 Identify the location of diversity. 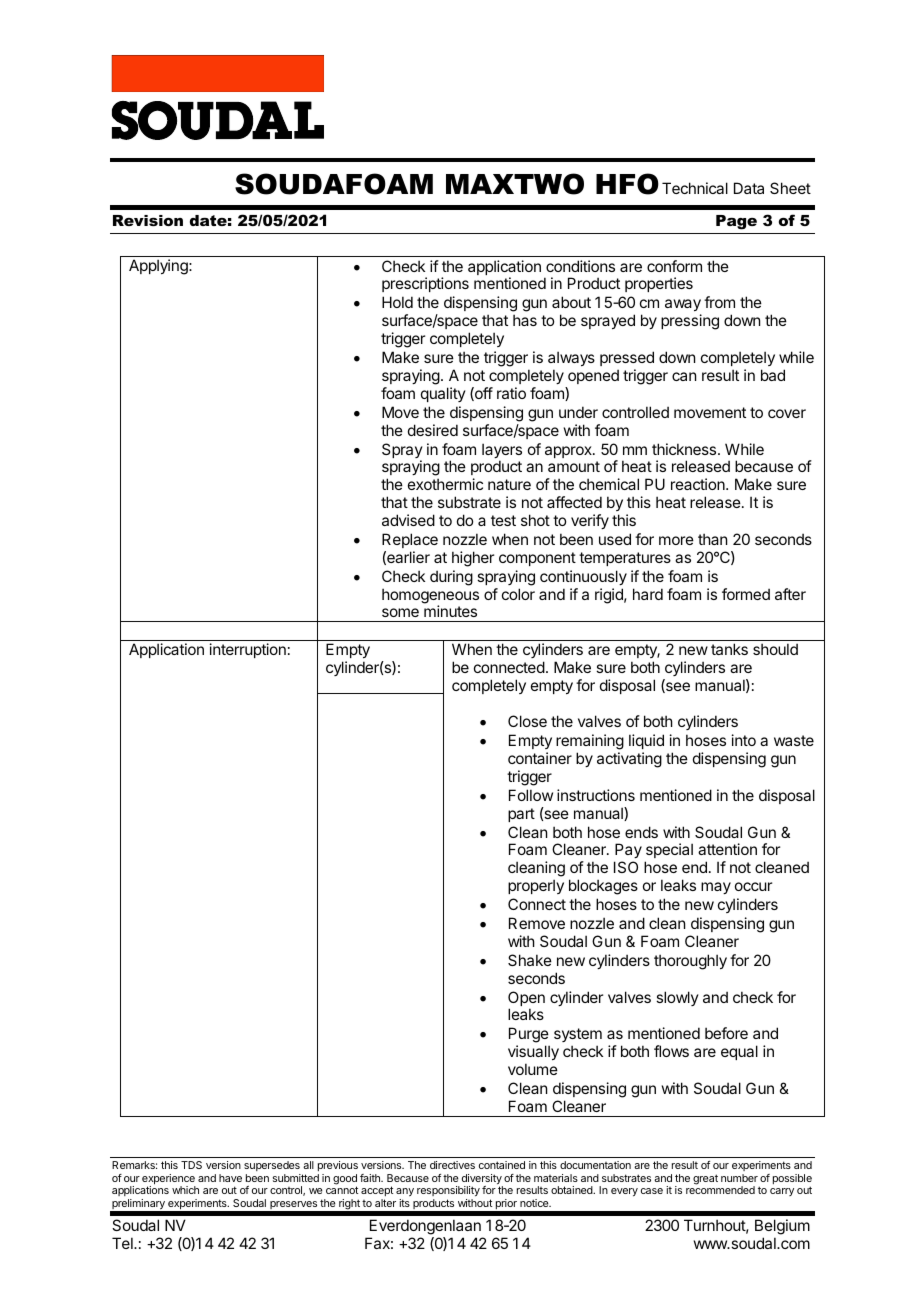
(482, 1180).
